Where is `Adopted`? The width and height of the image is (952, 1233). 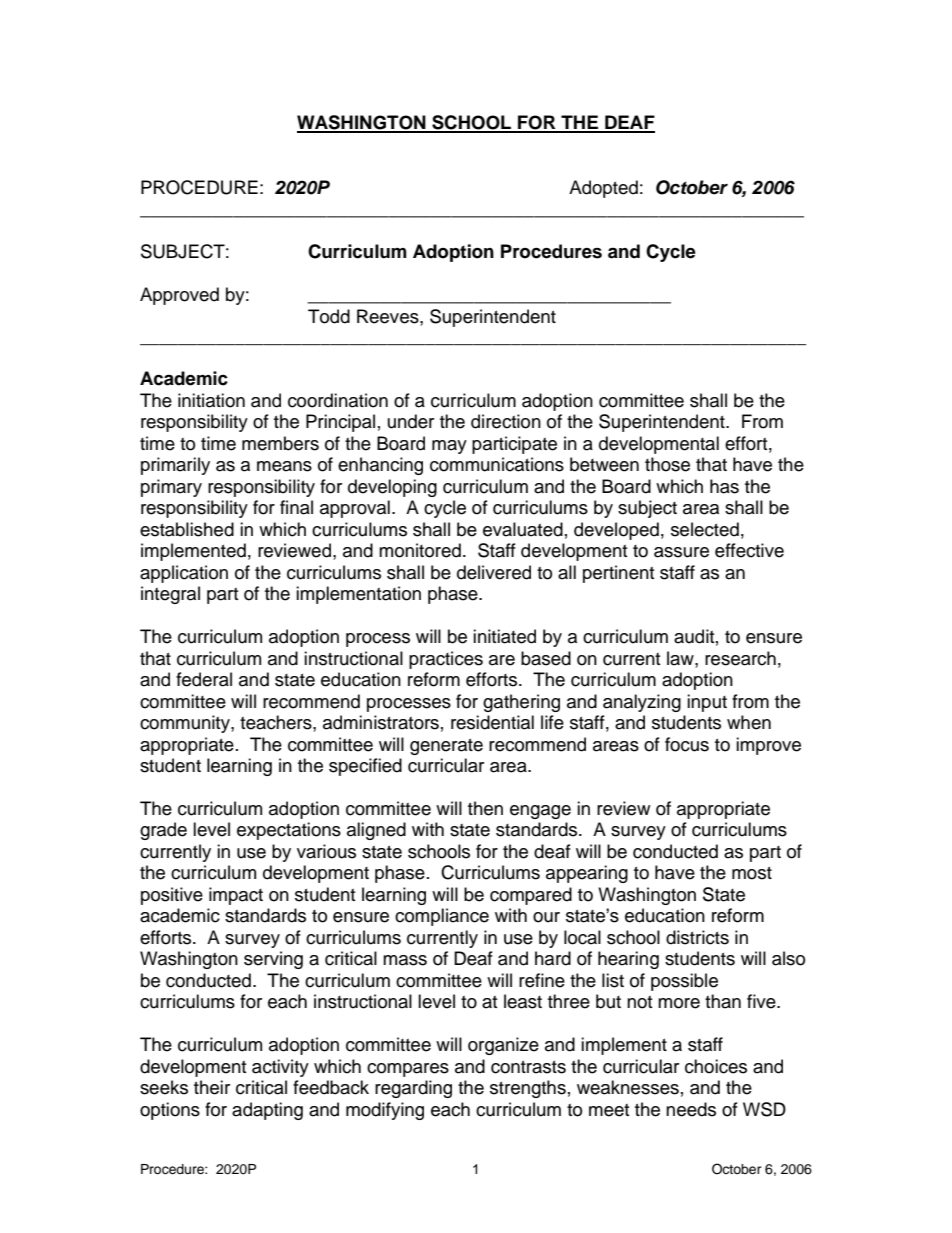
Adopted is located at coordinates (603, 189).
